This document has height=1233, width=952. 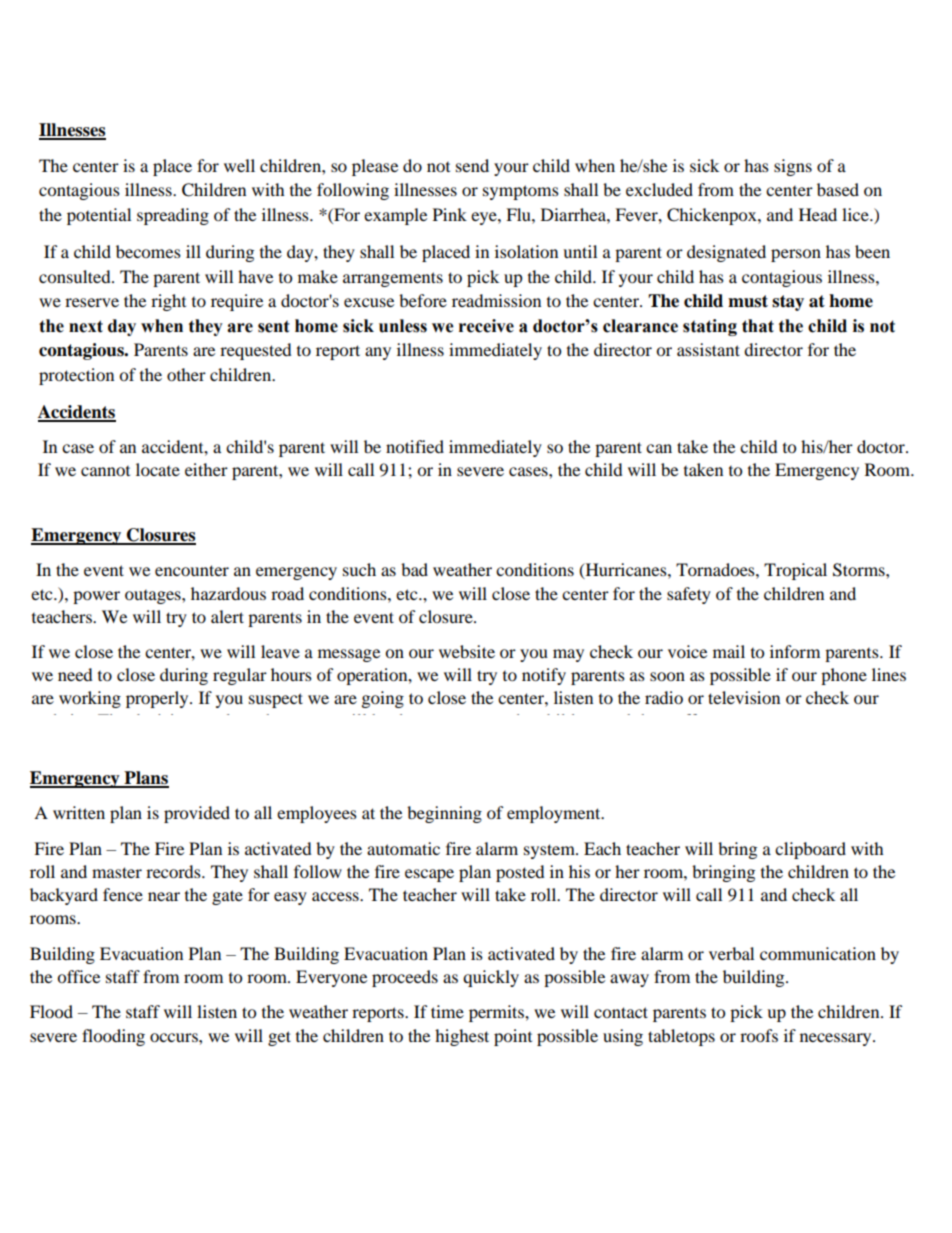 I want to click on spreading, so click(x=173, y=216).
